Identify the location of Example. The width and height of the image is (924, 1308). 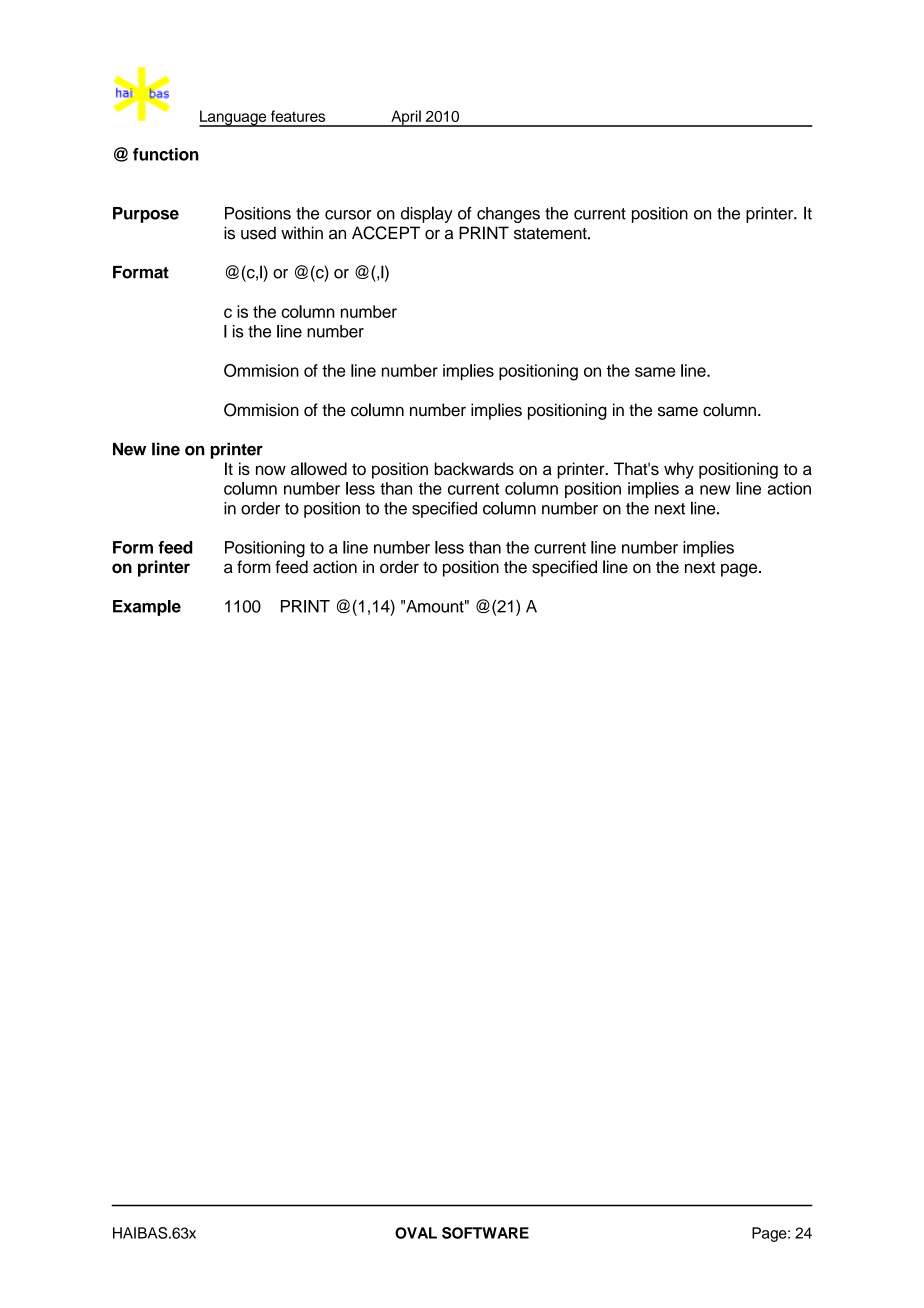
(147, 608).
